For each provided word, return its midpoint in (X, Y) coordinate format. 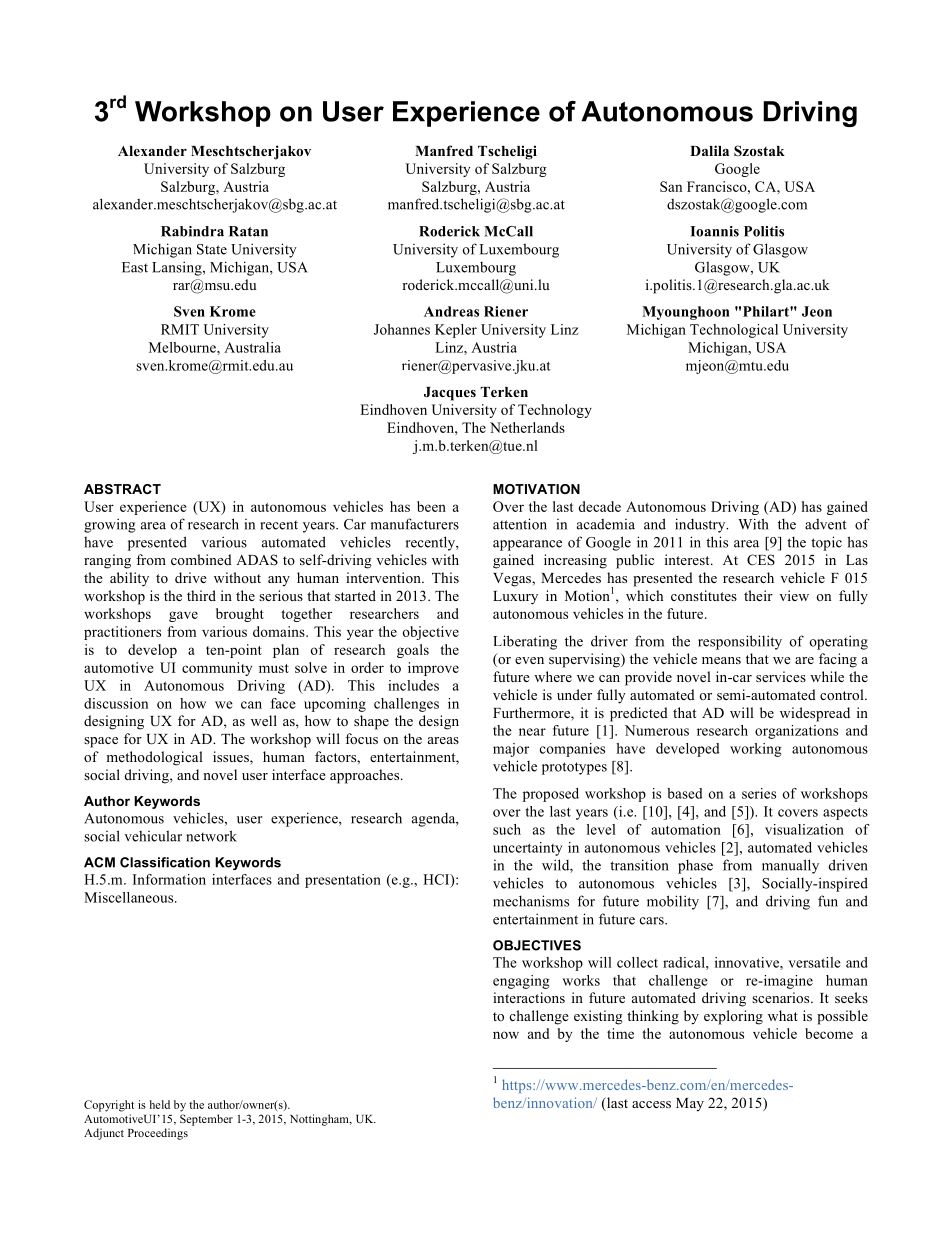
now (506, 1035)
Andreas (451, 311)
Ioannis (714, 231)
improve (433, 669)
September (206, 1120)
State (212, 249)
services (781, 676)
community (217, 669)
